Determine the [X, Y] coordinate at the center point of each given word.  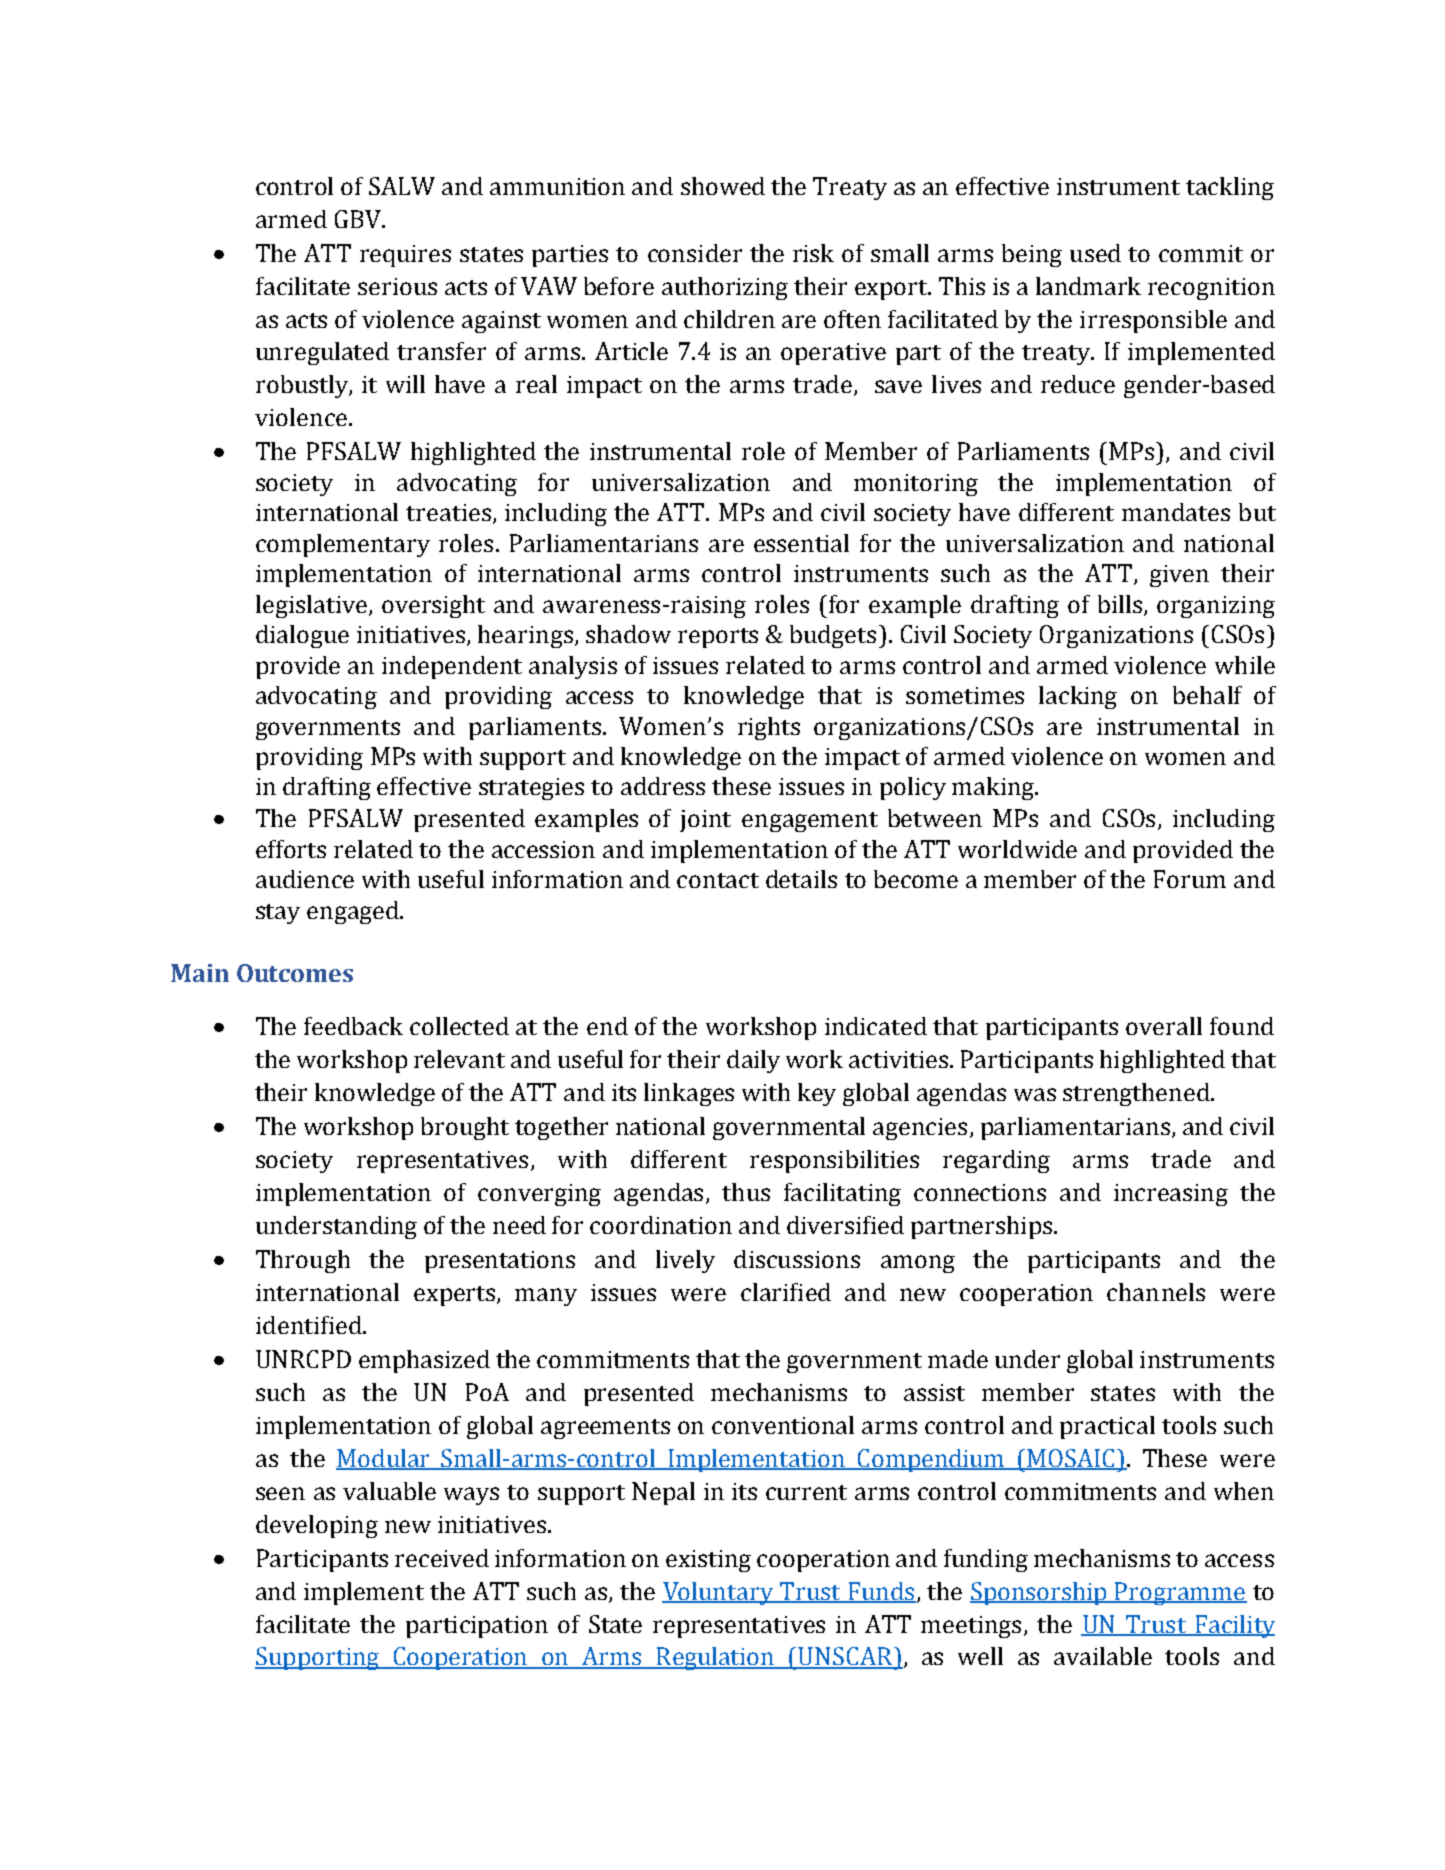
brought [465, 1128]
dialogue [302, 636]
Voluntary [719, 1593]
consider [695, 253]
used [1095, 253]
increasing [1171, 1195]
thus [746, 1192]
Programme [1180, 1593]
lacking [1078, 697]
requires [405, 256]
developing [317, 1526]
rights [769, 728]
